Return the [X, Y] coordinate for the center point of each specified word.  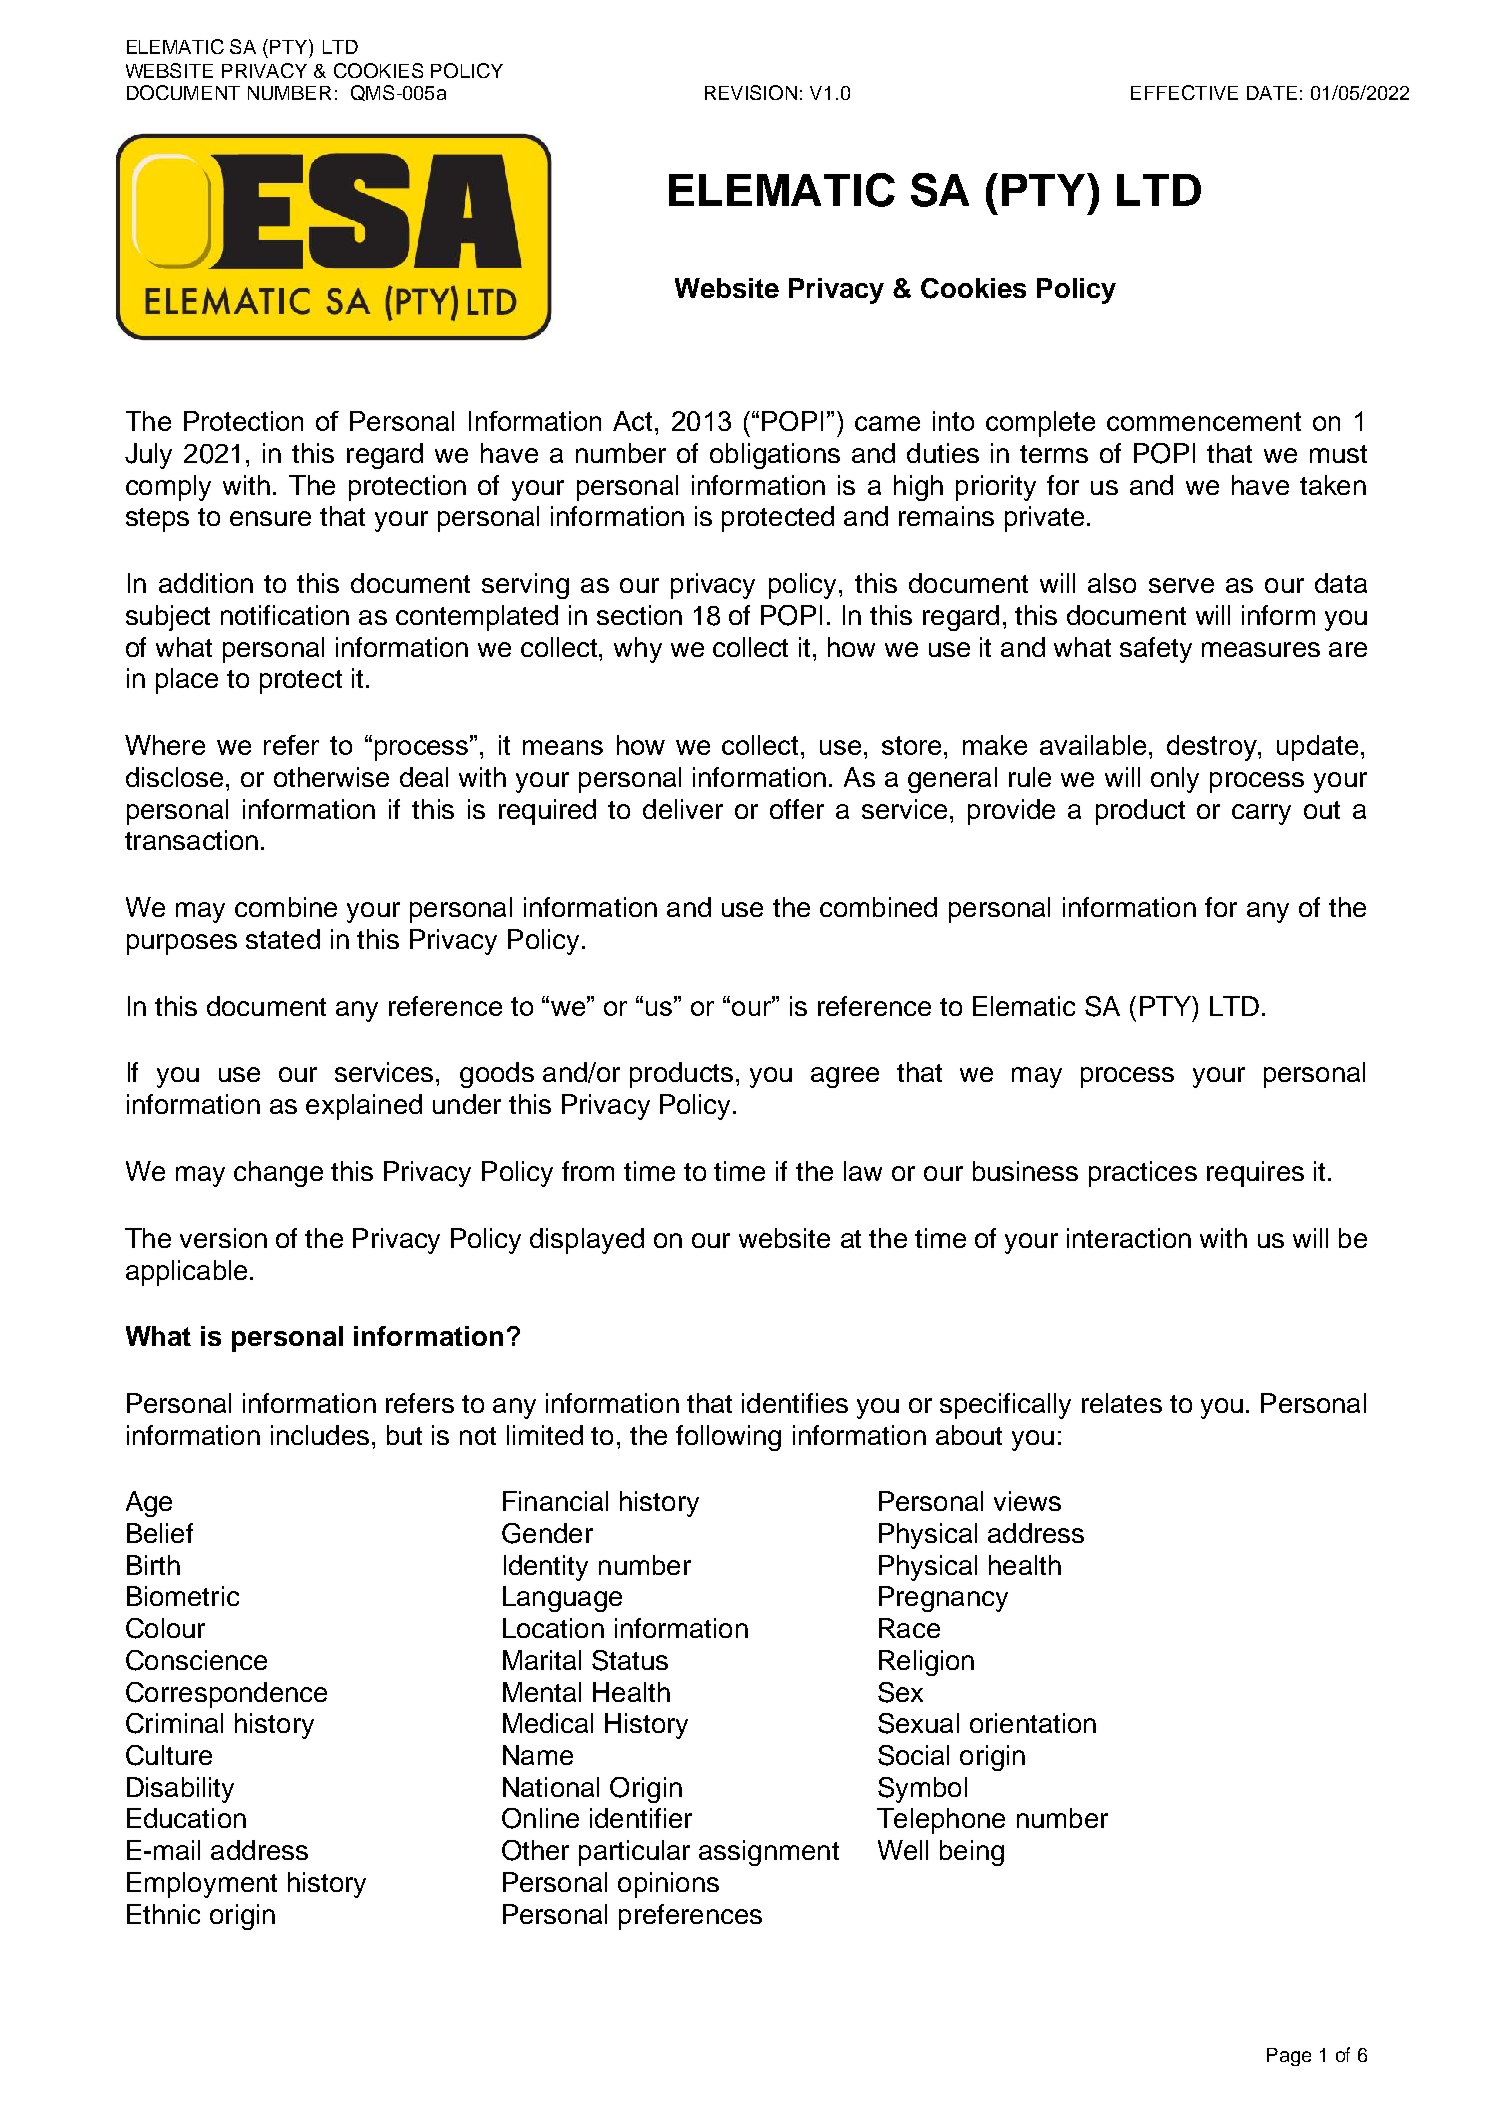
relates [1122, 1403]
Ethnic [163, 1914]
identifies [795, 1403]
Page [1289, 2057]
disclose [174, 777]
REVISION [751, 92]
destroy [1213, 748]
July [148, 456]
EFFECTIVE [1184, 92]
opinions [668, 1885]
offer [797, 809]
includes [320, 1435]
